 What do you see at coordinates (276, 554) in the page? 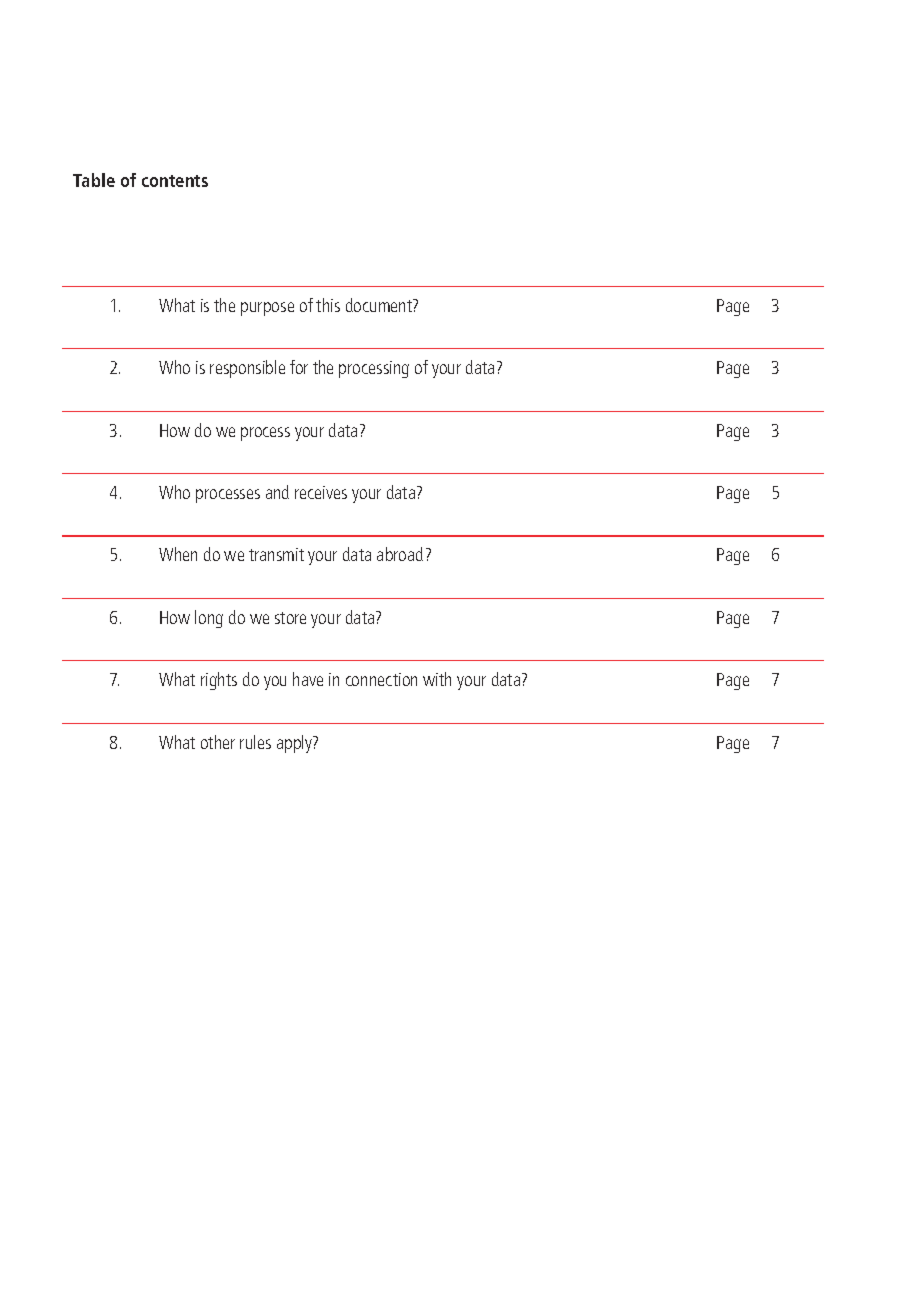
I see `transmit` at bounding box center [276, 554].
